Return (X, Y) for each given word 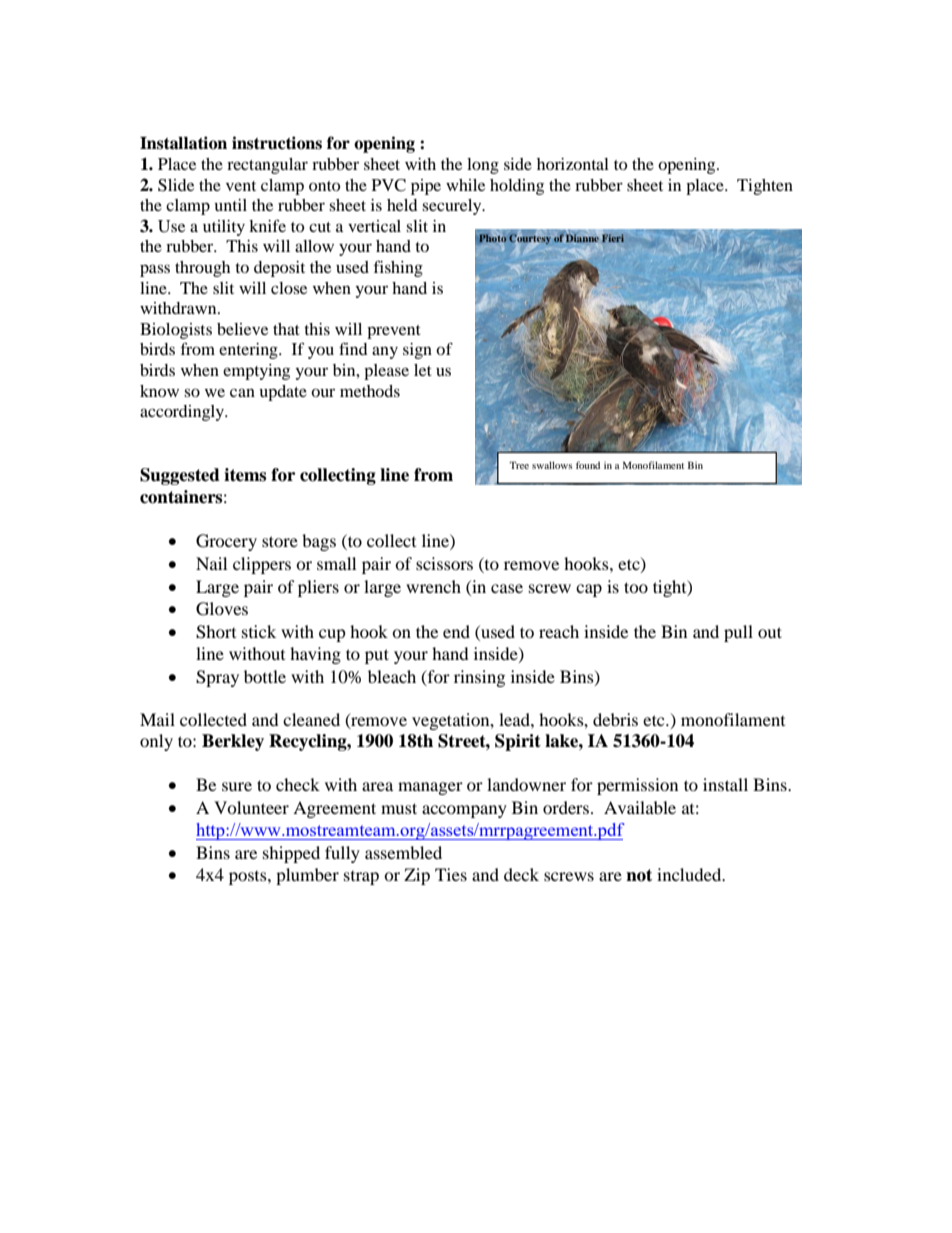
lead (515, 719)
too (636, 587)
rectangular (267, 166)
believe (242, 329)
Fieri (613, 238)
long (483, 166)
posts (249, 878)
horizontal (573, 164)
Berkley (233, 742)
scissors (444, 563)
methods (370, 391)
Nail (211, 563)
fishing (398, 268)
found (588, 465)
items (245, 475)
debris (615, 719)
